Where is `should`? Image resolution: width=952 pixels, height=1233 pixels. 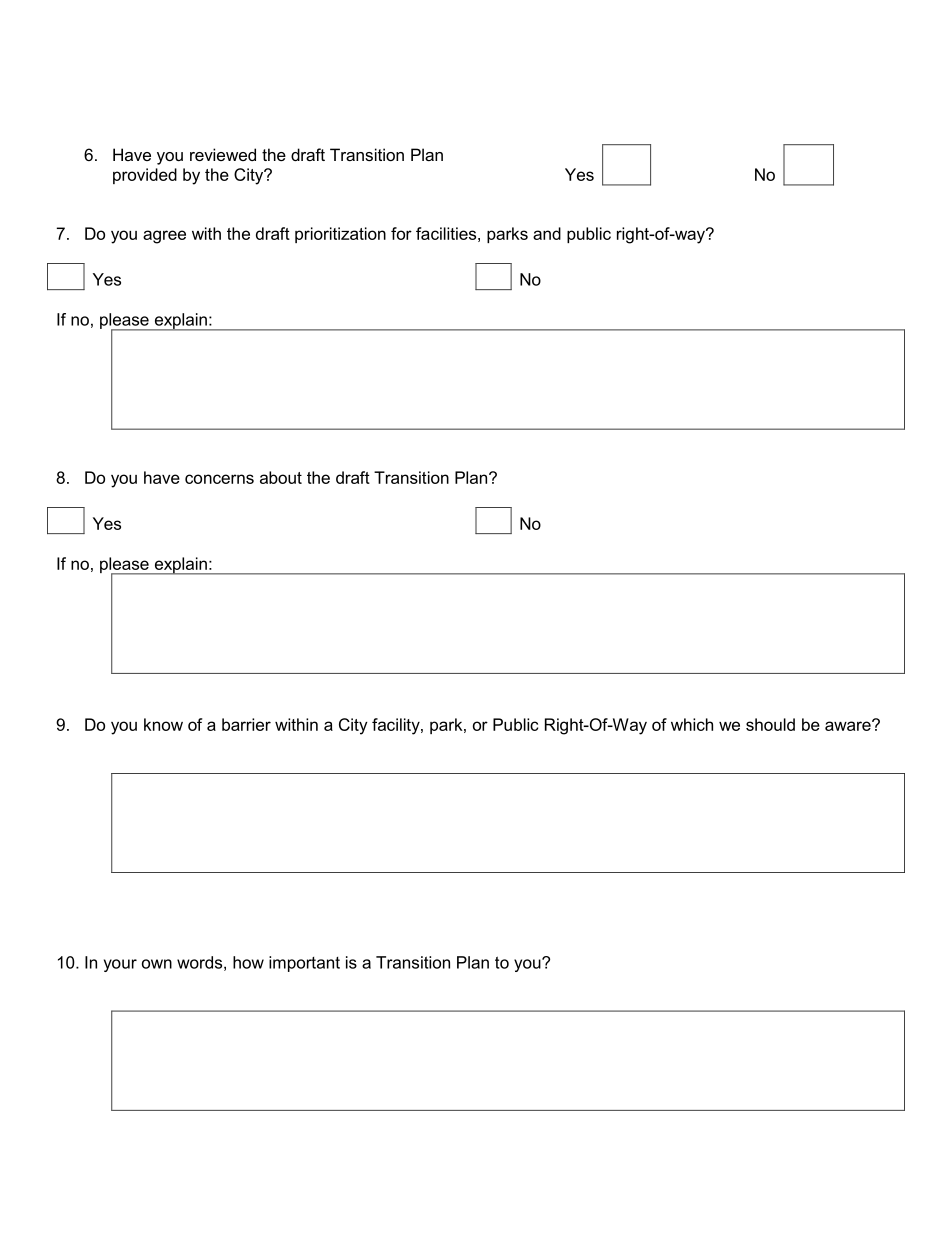 should is located at coordinates (770, 724).
